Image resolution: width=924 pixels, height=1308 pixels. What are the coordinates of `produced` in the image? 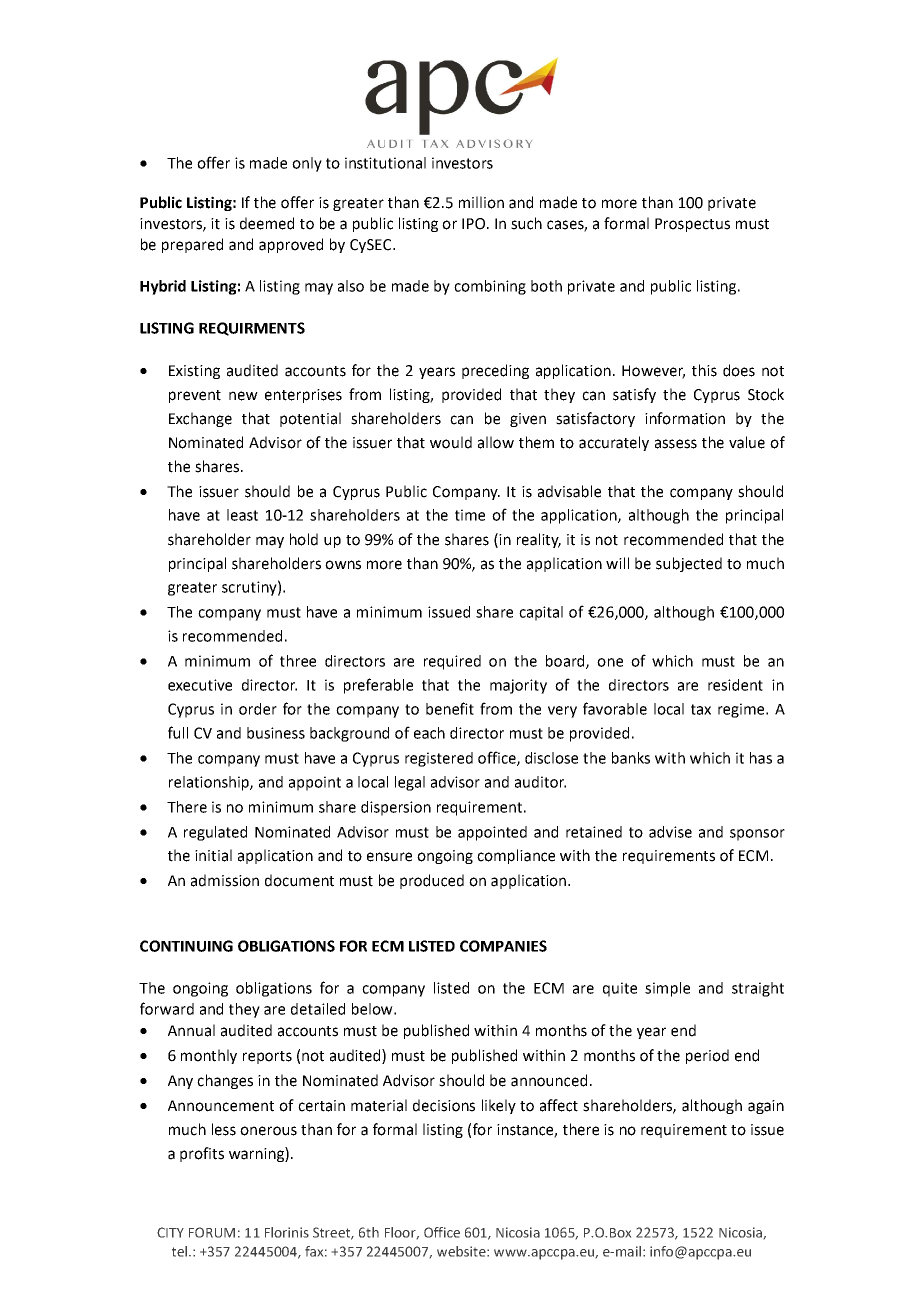 It's located at (432, 881).
